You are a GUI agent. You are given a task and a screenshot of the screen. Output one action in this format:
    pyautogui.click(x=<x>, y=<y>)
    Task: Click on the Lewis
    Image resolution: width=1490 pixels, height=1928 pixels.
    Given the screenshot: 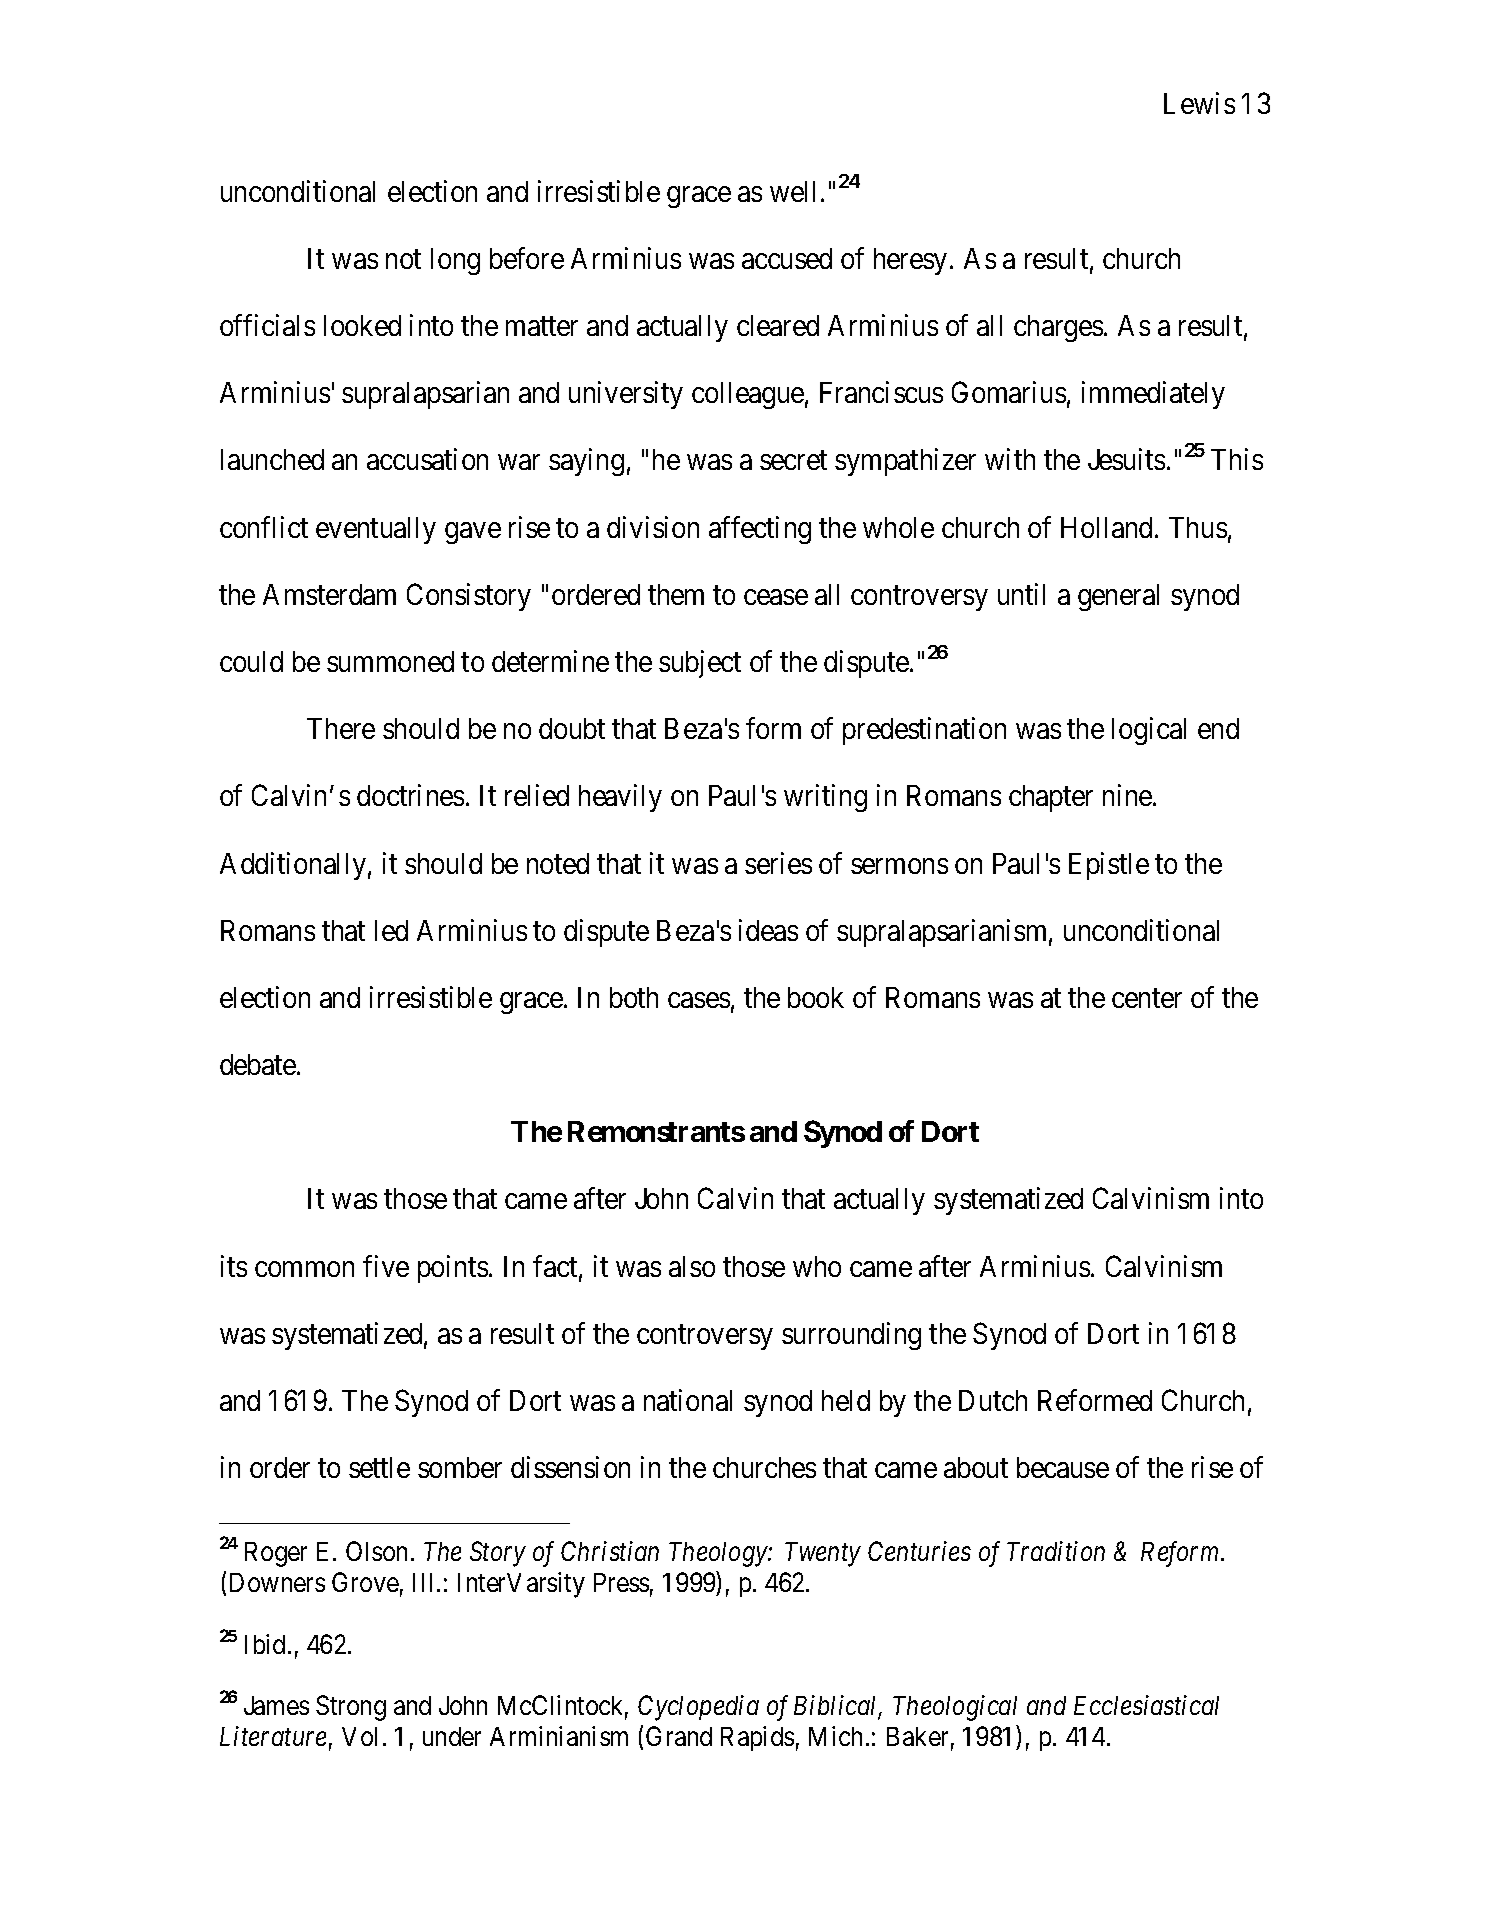 What is the action you would take?
    pyautogui.click(x=1199, y=103)
